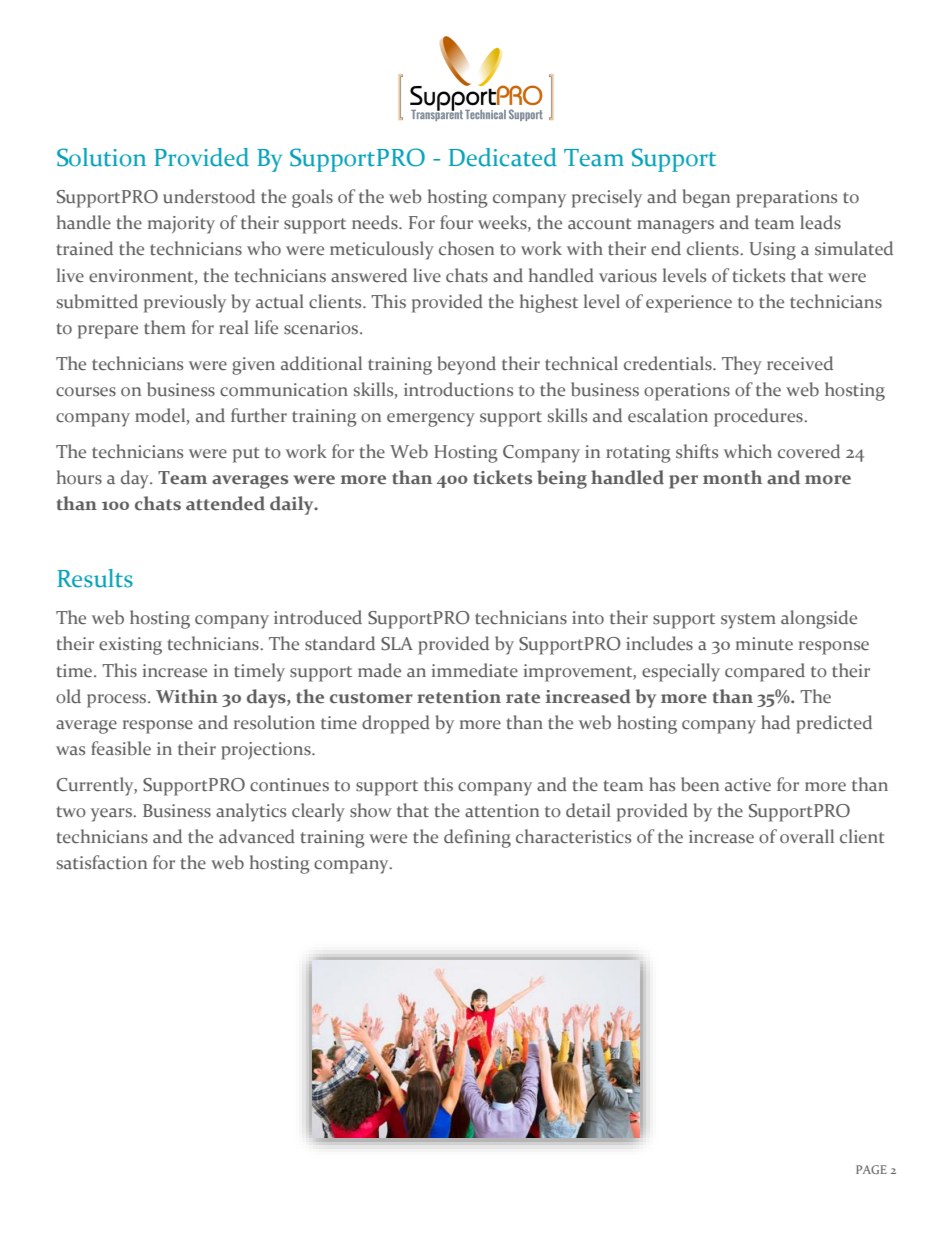 This page has width=952, height=1233. Describe the element at coordinates (477, 838) in the page. I see `defining` at that location.
